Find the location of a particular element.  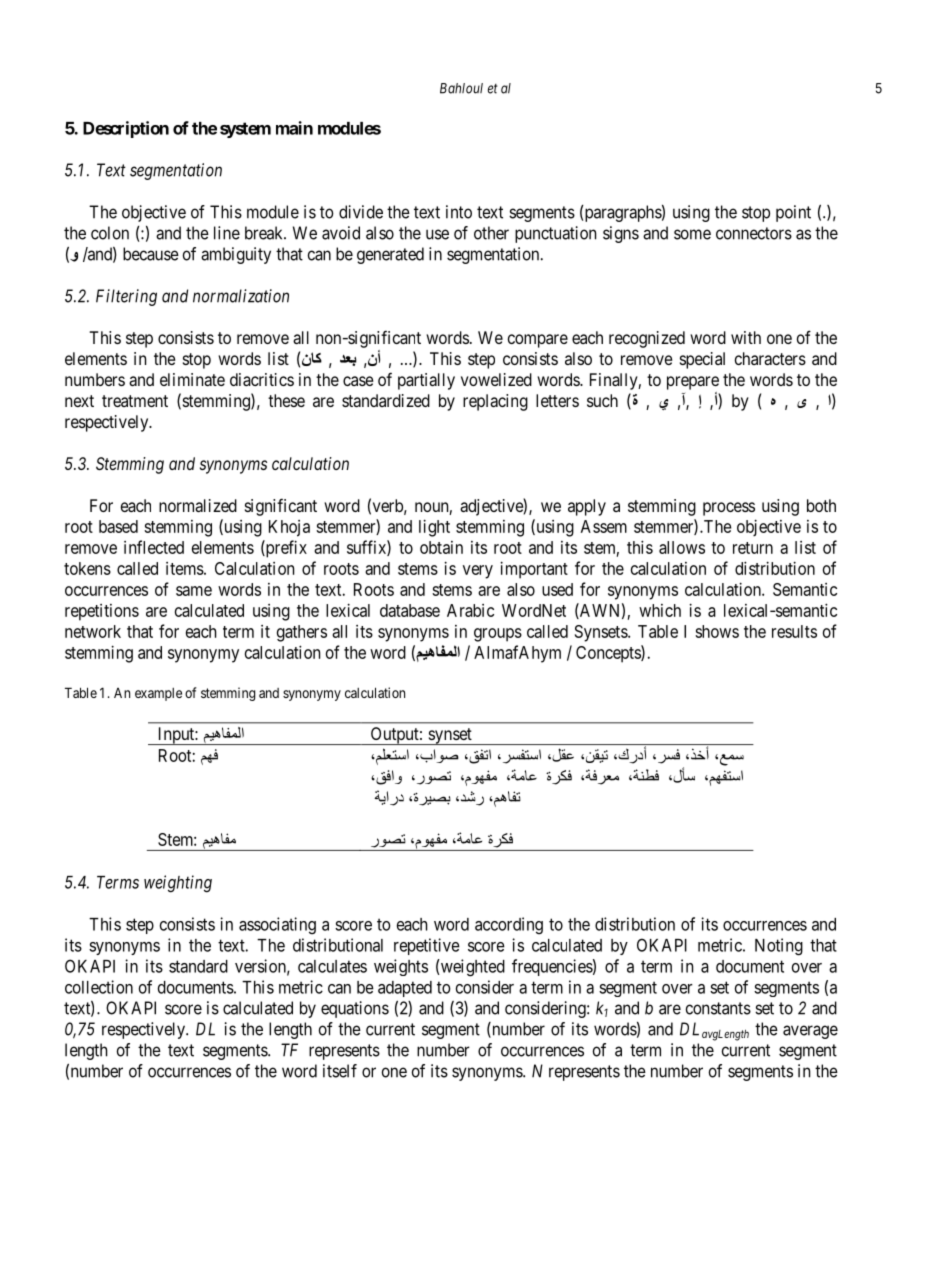

into is located at coordinates (459, 212).
